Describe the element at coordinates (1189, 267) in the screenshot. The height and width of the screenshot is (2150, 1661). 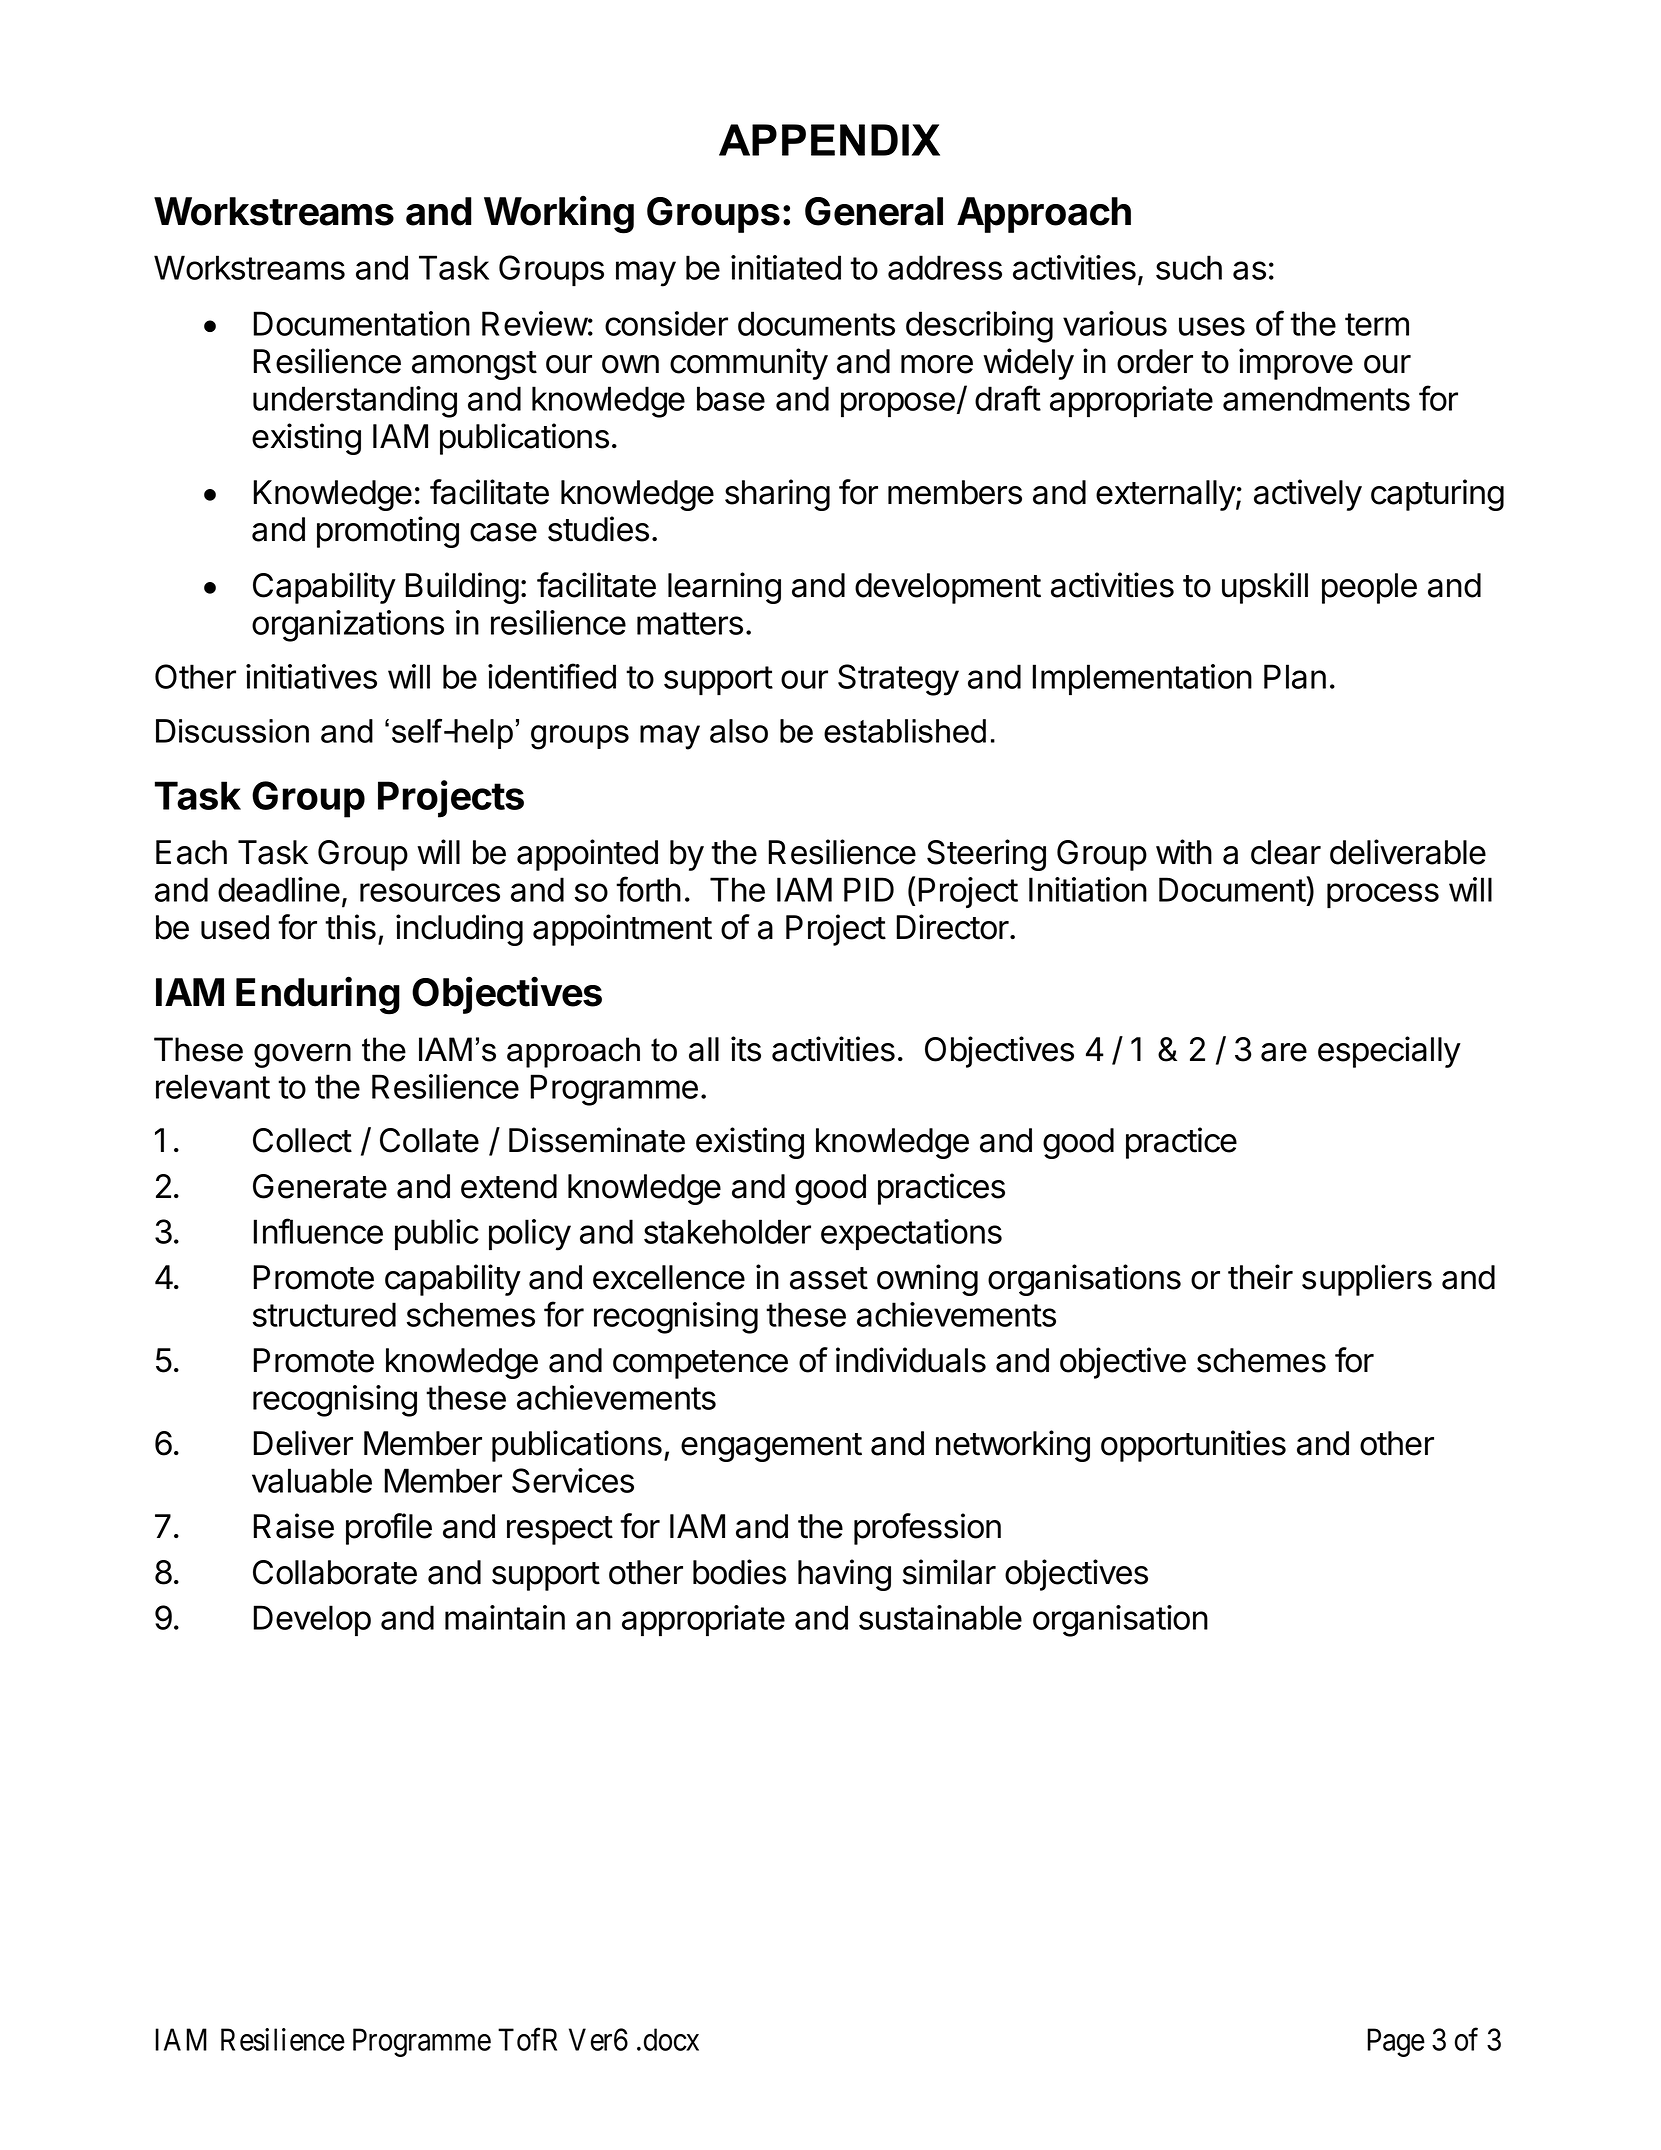
I see `such` at that location.
